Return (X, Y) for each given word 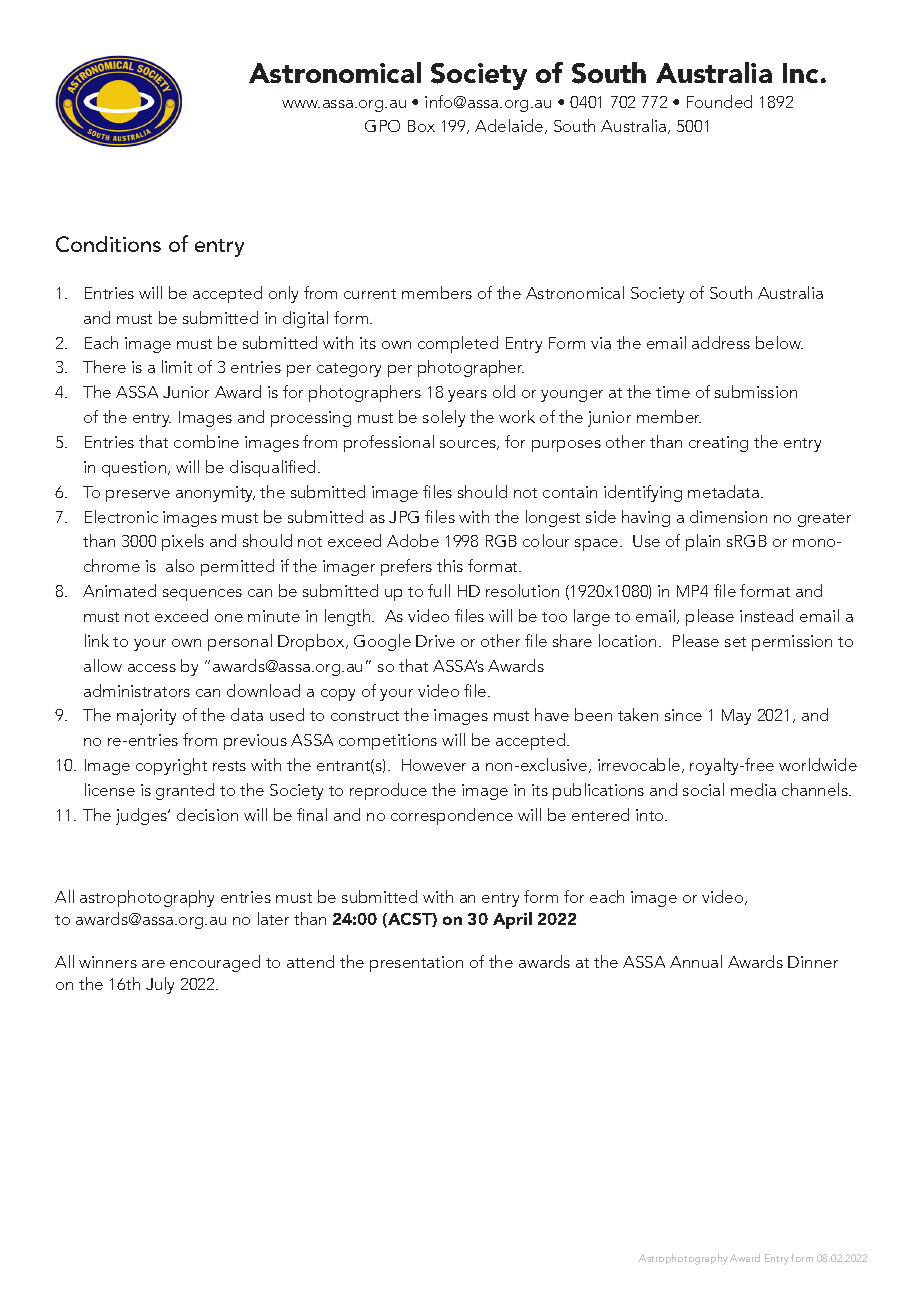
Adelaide (510, 126)
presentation (416, 964)
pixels (183, 542)
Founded (719, 101)
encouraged (215, 963)
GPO (382, 126)
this (450, 565)
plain (703, 542)
